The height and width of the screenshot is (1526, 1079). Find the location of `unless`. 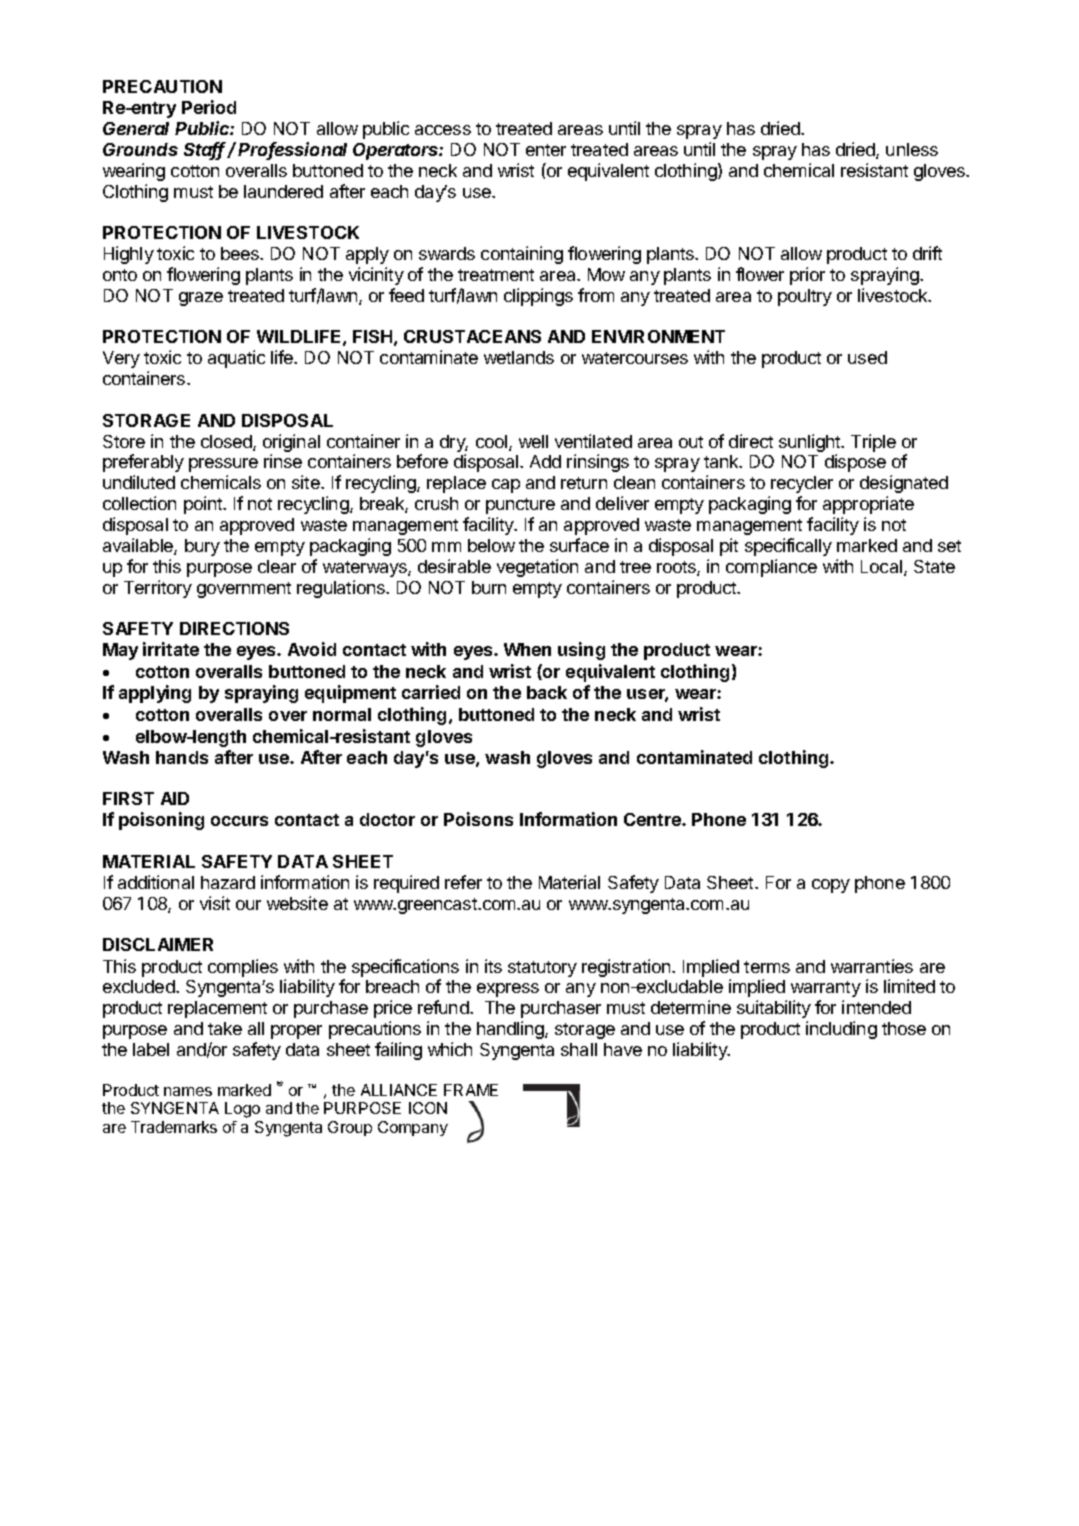

unless is located at coordinates (912, 149).
